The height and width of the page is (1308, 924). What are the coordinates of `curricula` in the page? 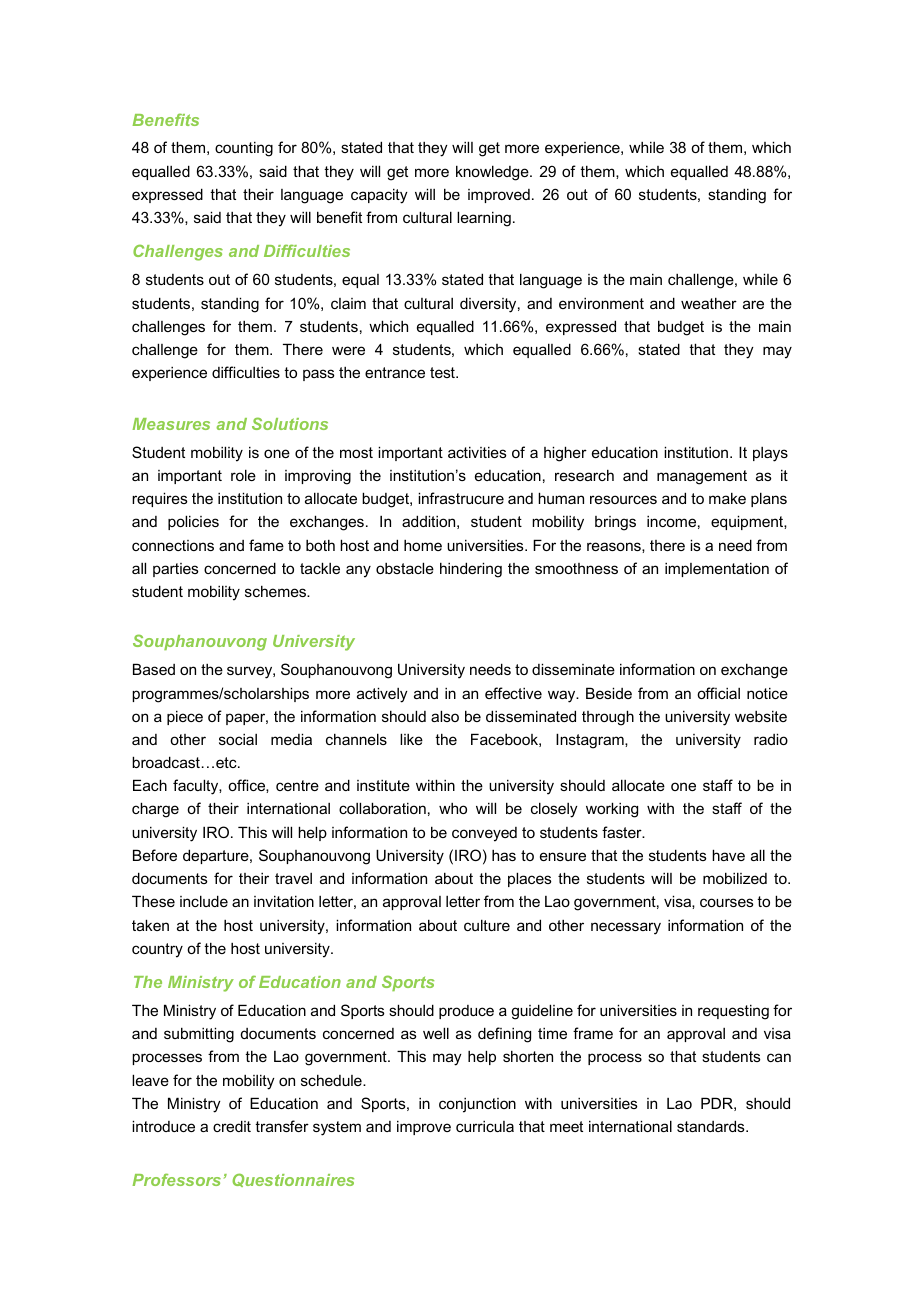 It's located at (485, 1126).
